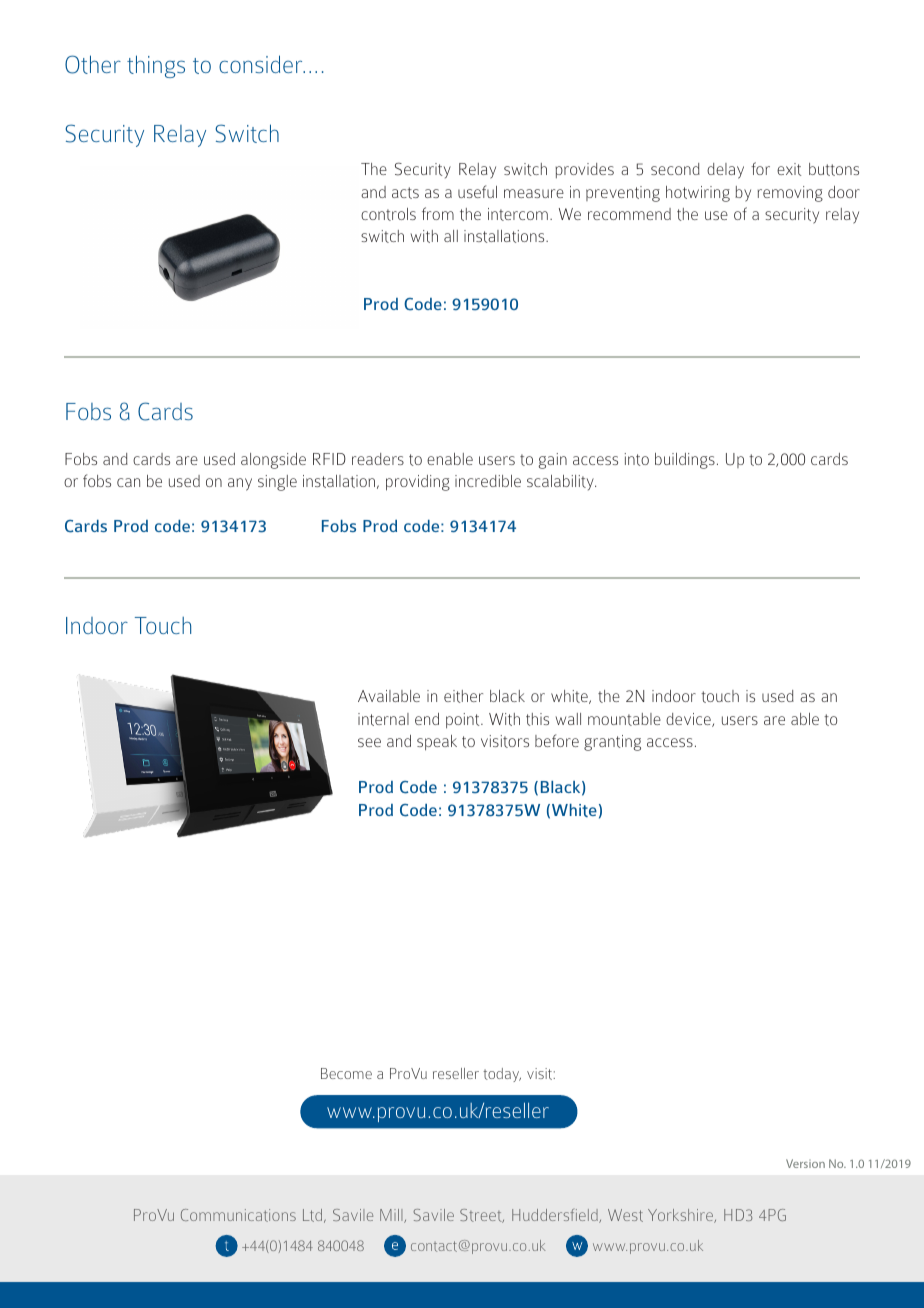 This screenshot has height=1308, width=924. I want to click on either, so click(463, 696).
